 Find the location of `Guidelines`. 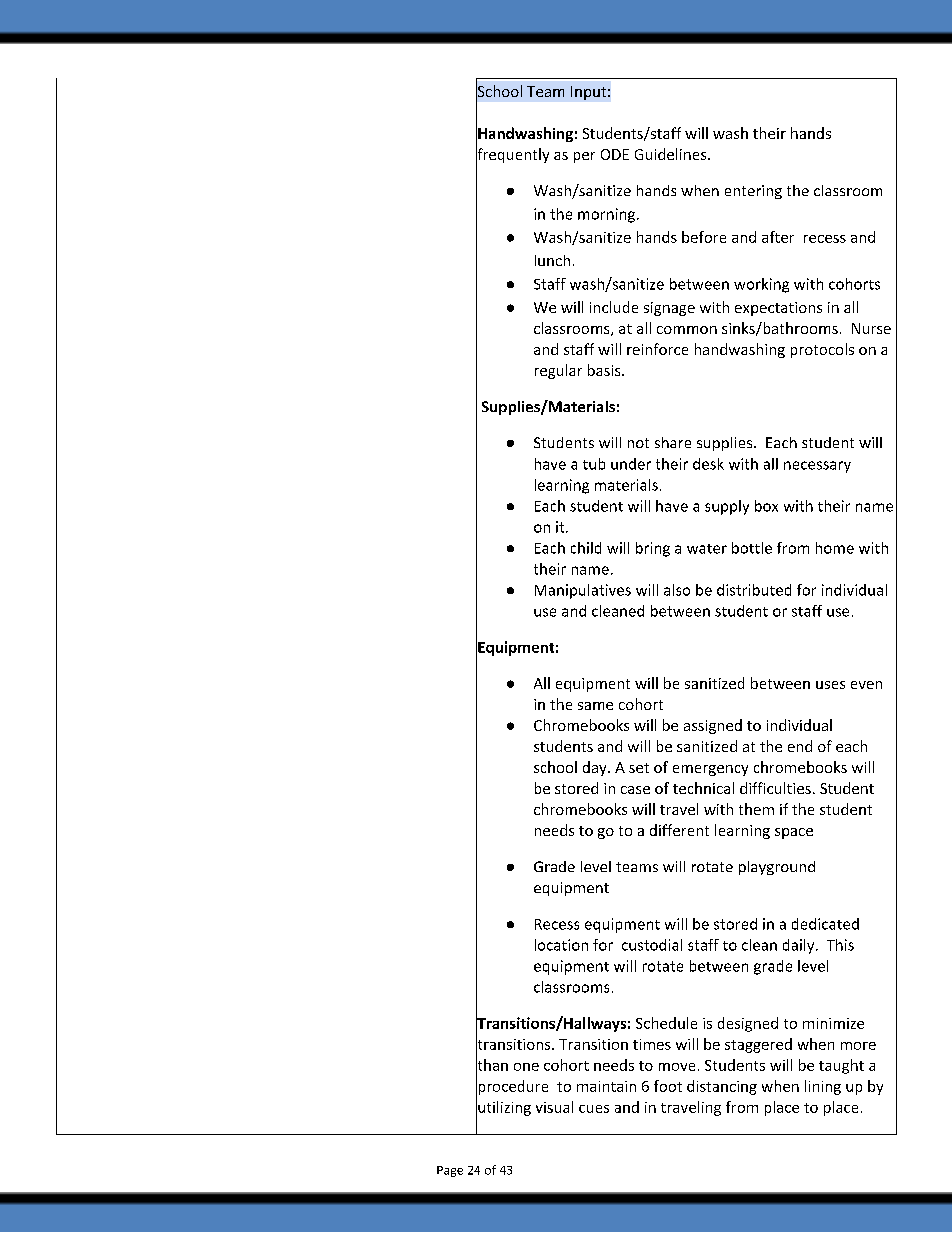

Guidelines is located at coordinates (672, 154).
